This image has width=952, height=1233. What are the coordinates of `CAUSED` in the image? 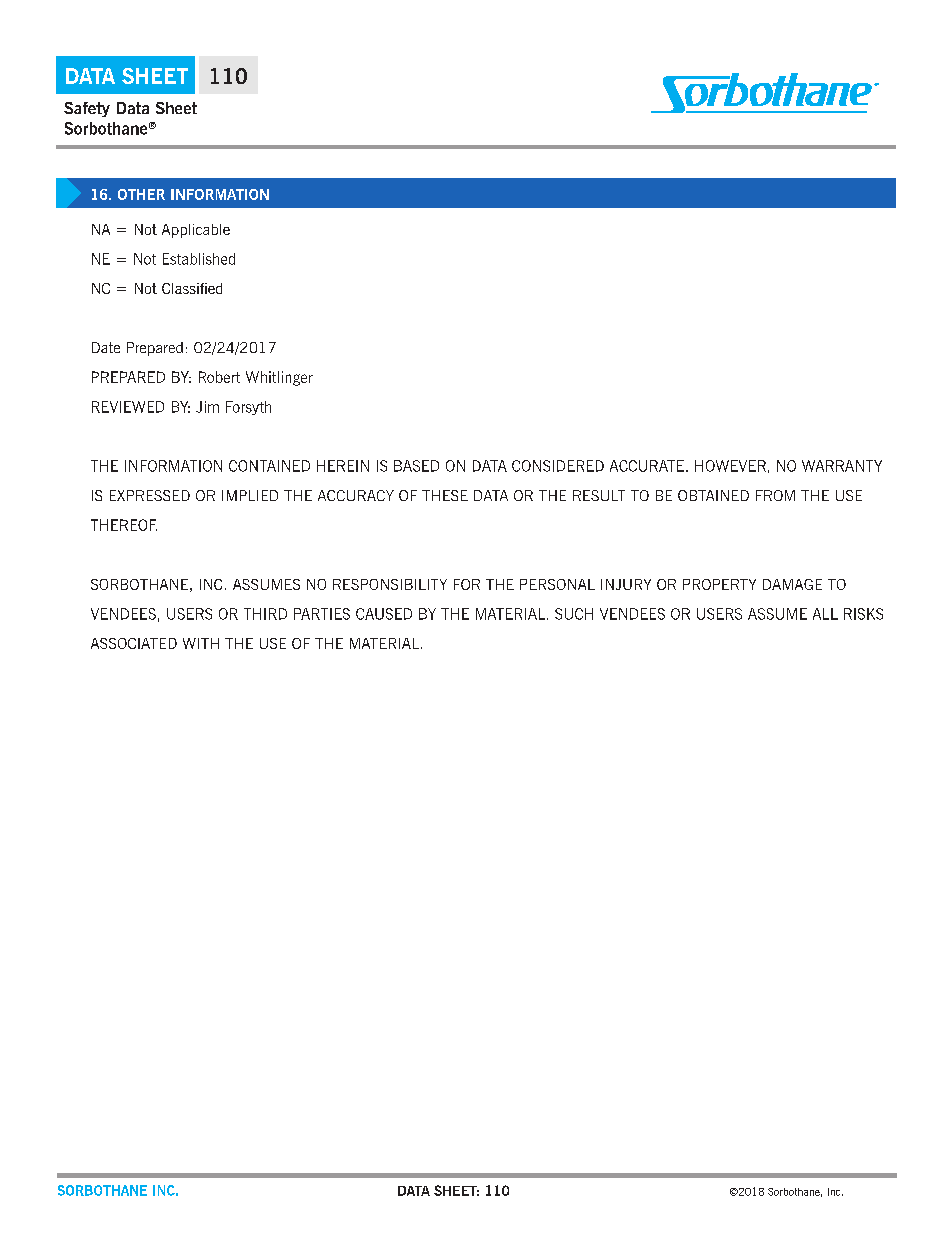 It's located at (384, 614).
